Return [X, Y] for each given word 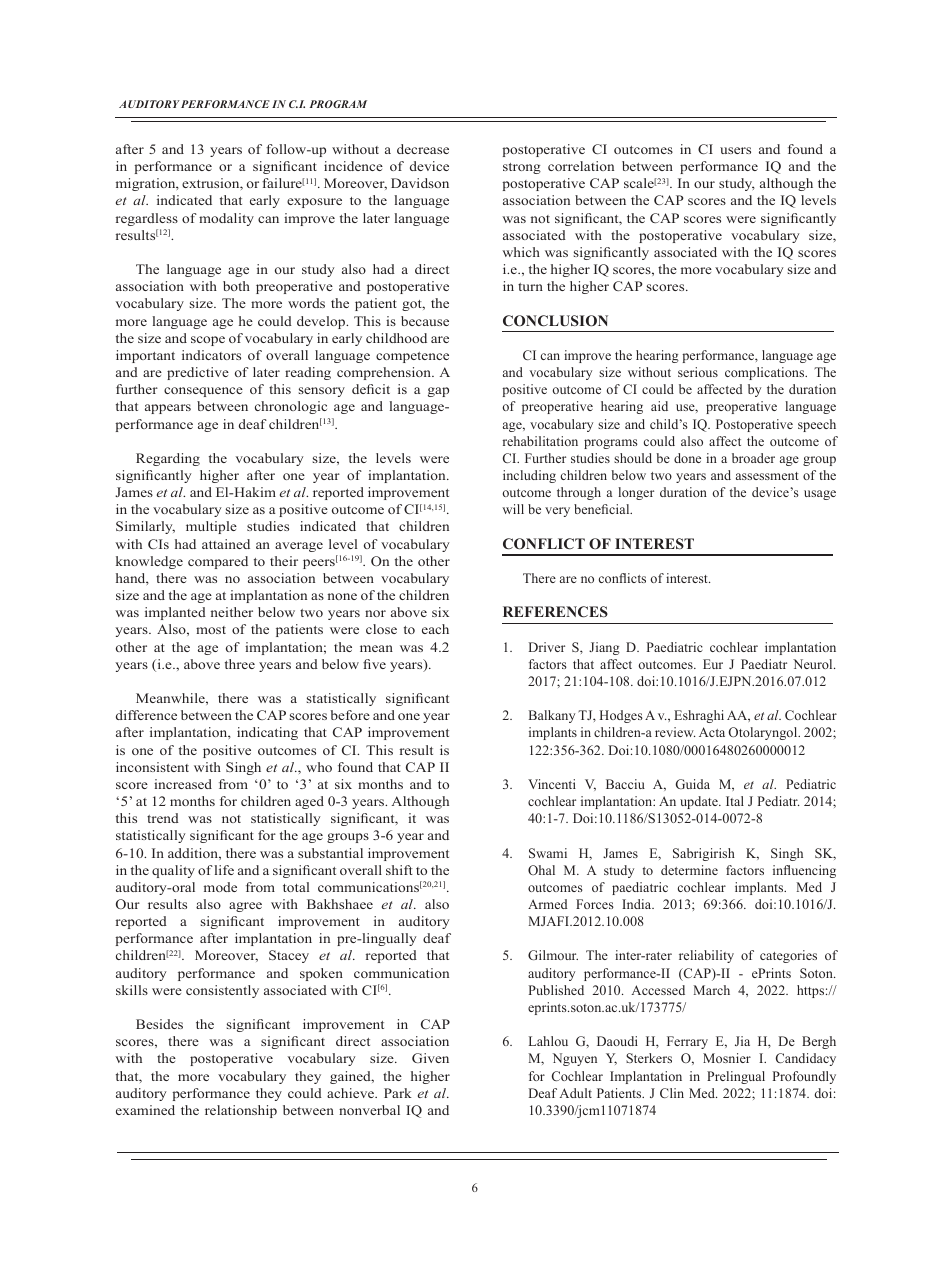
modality [226, 219]
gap [438, 392]
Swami [548, 853]
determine [689, 870]
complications [766, 373]
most [211, 630]
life [224, 870]
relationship [241, 1111]
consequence [203, 392]
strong [522, 168]
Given [430, 1058]
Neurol [814, 664]
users [735, 150]
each [435, 629]
